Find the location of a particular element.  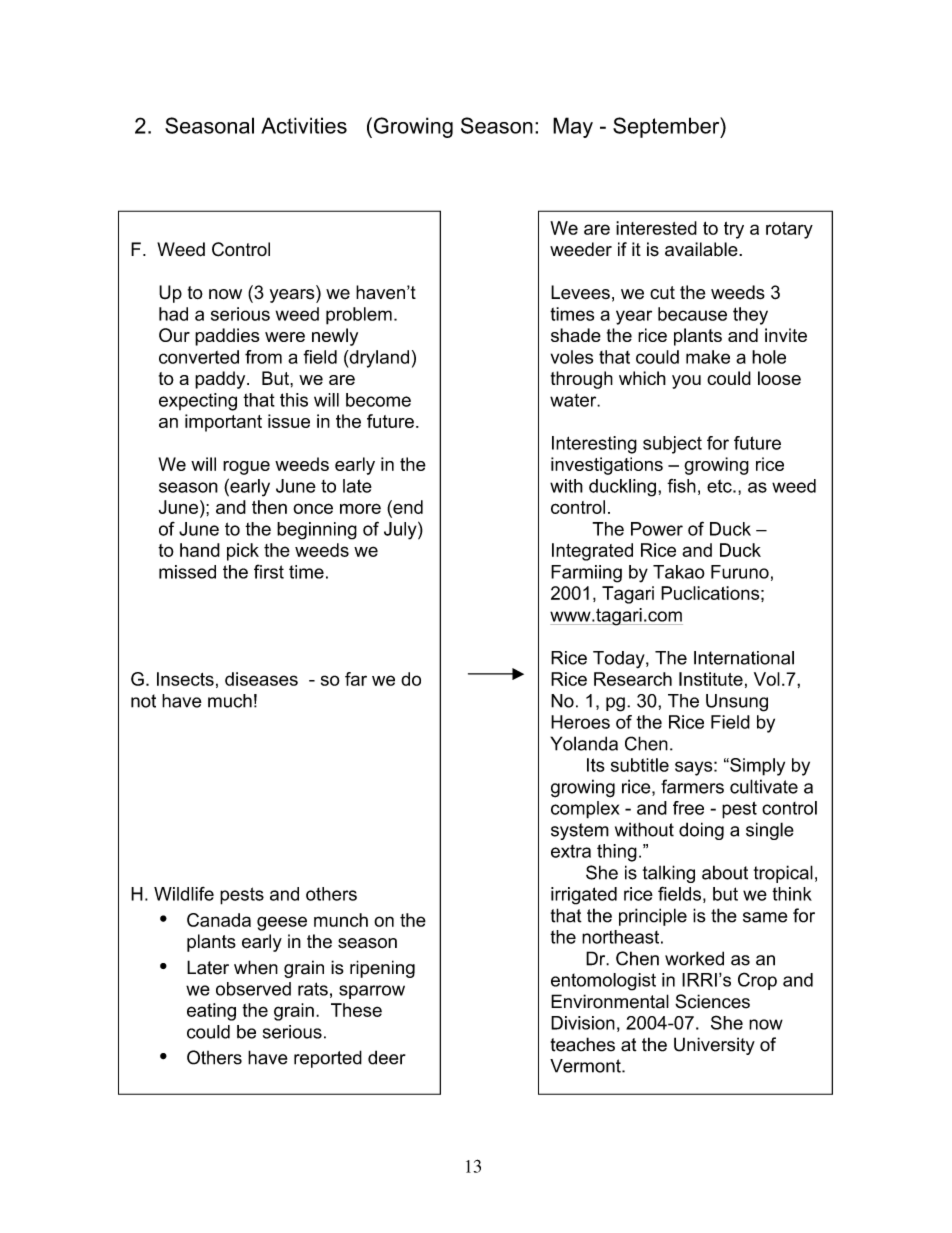

eating is located at coordinates (211, 1012).
